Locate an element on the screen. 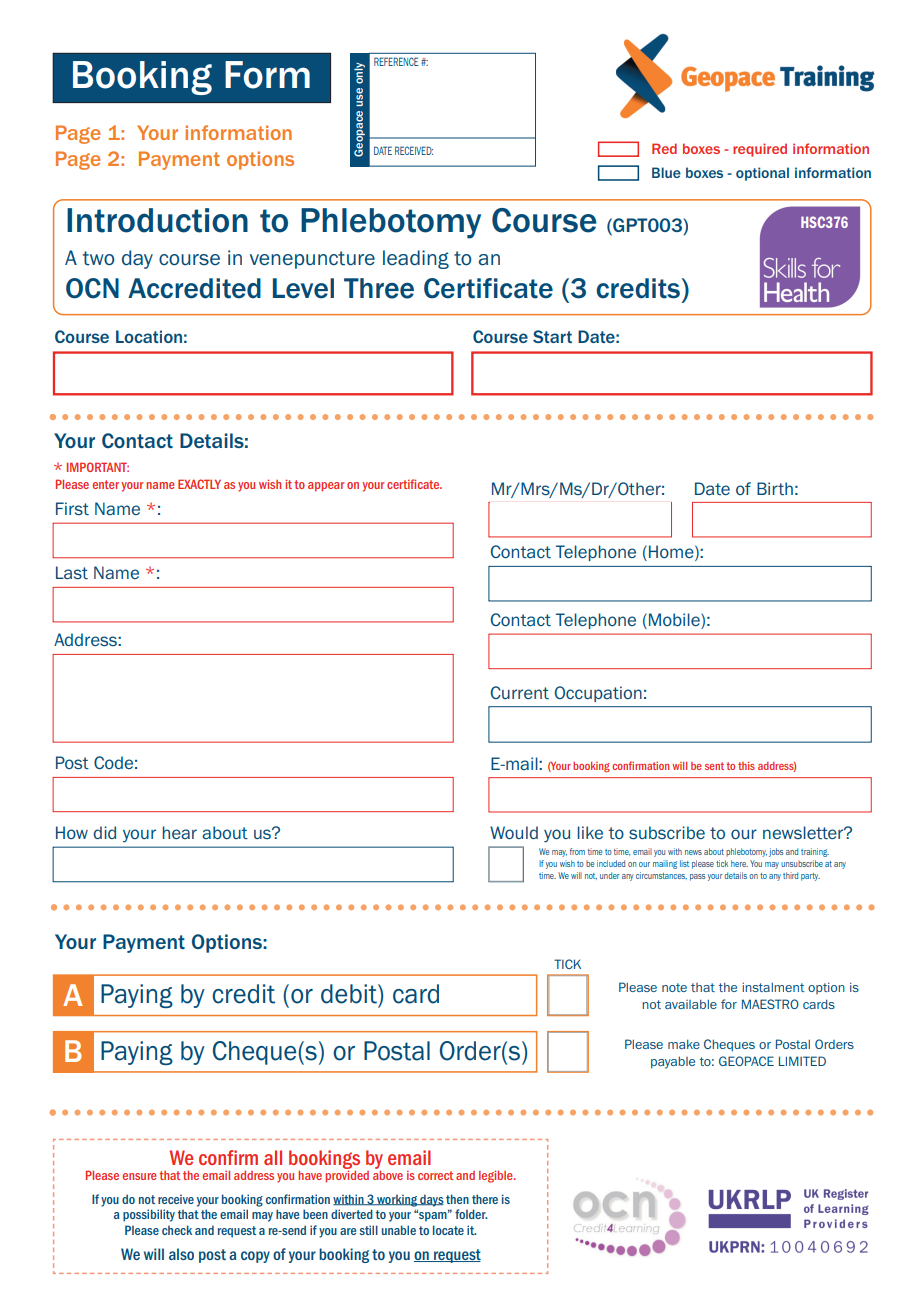 This screenshot has width=924, height=1308. Current is located at coordinates (520, 692).
